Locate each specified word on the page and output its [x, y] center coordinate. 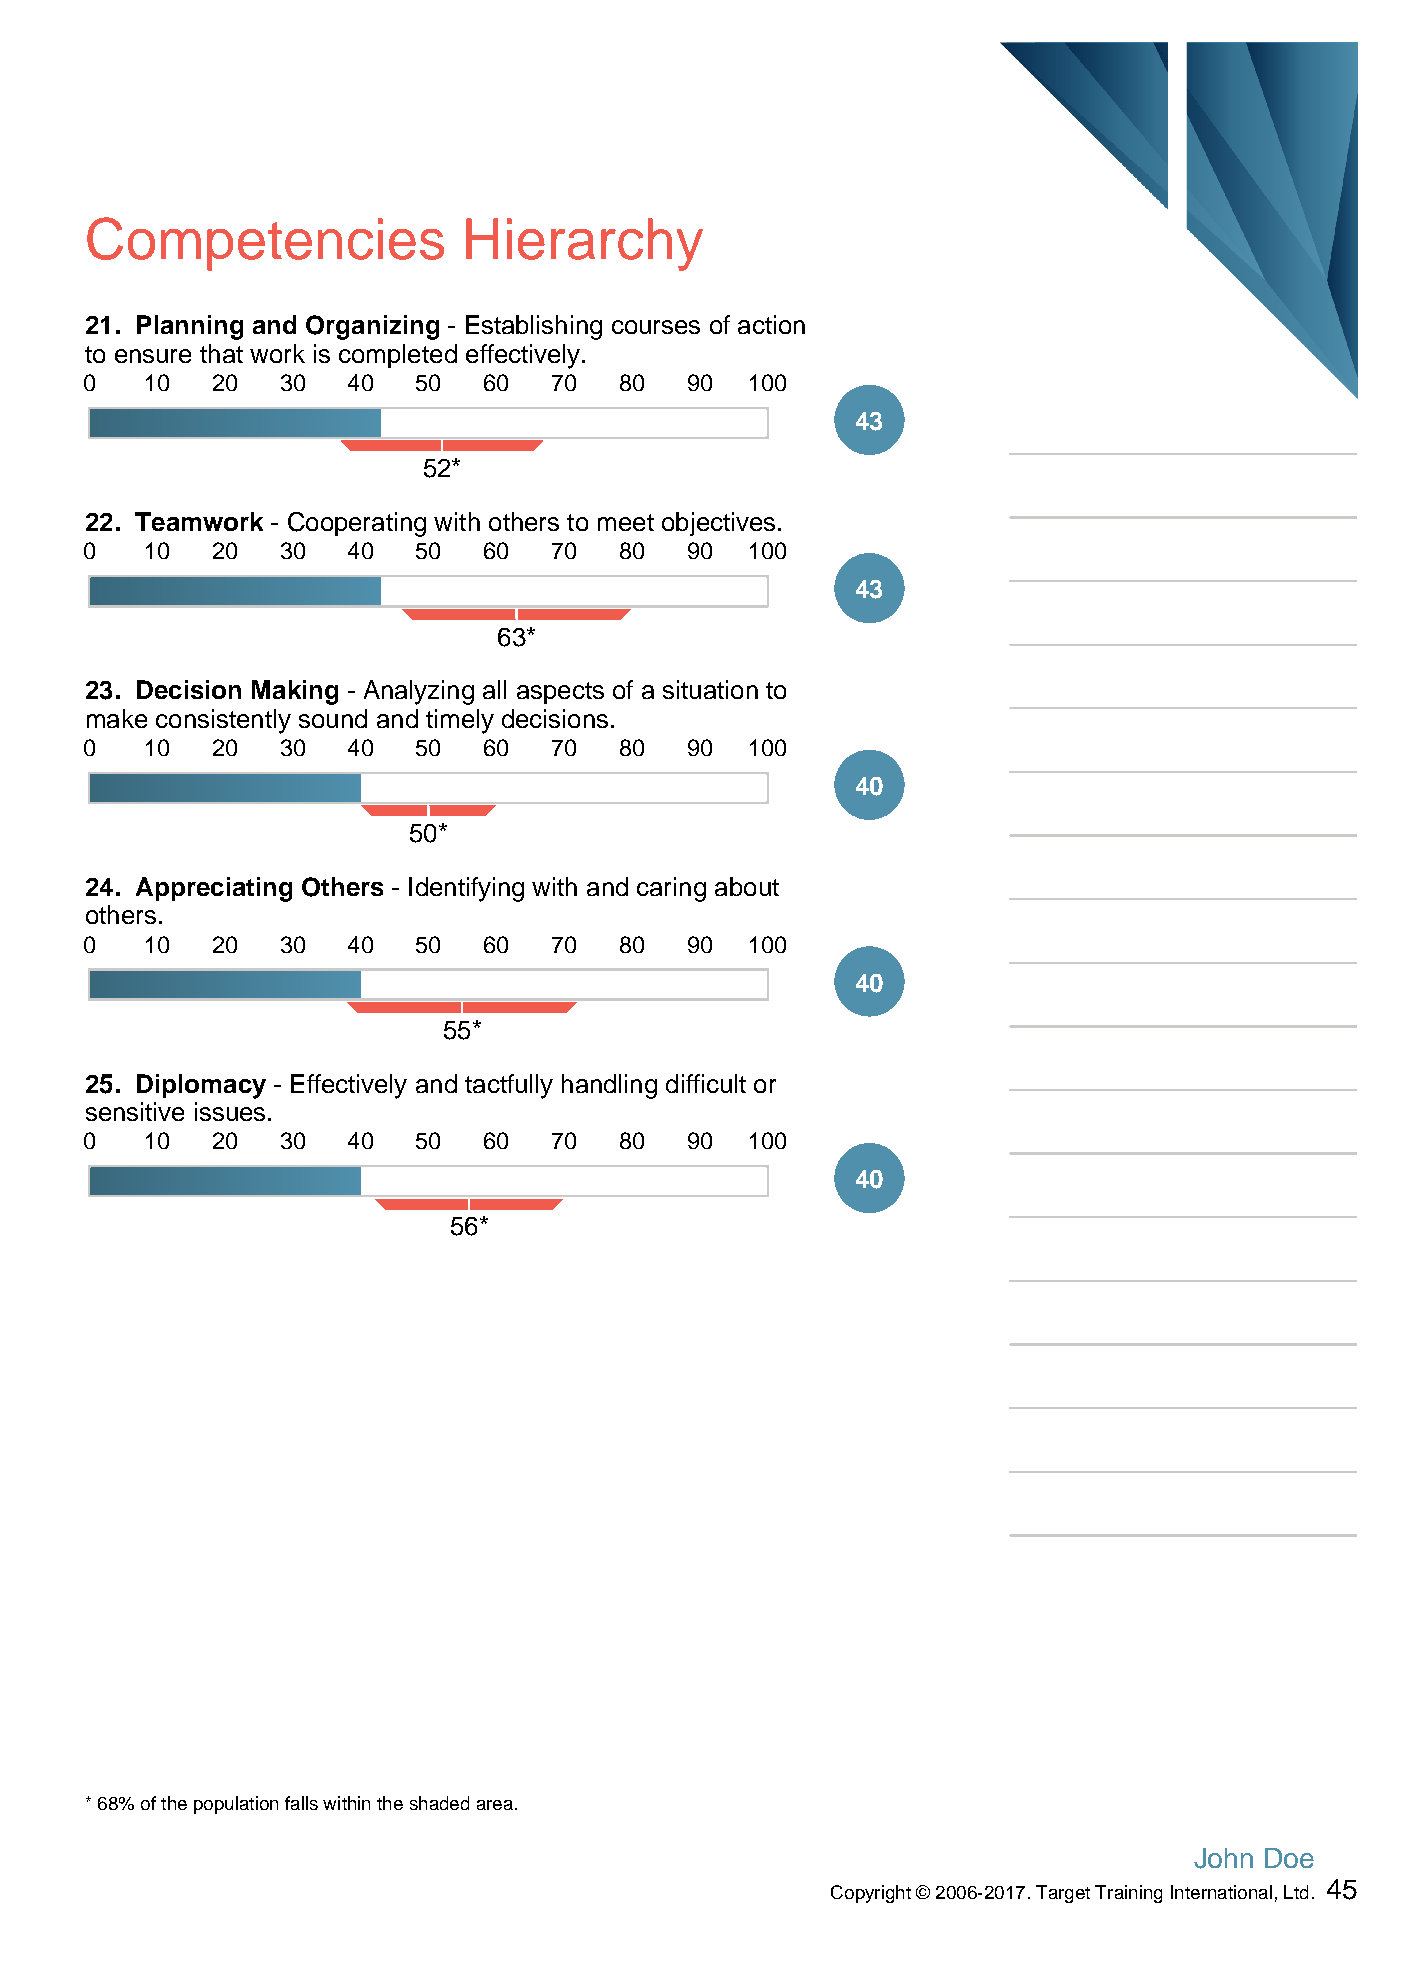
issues [230, 1111]
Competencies [265, 244]
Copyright [871, 1894]
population [236, 1805]
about [747, 886]
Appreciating [214, 889]
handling [609, 1086]
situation [710, 689]
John [1223, 1858]
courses [656, 327]
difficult [706, 1083]
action [771, 324]
